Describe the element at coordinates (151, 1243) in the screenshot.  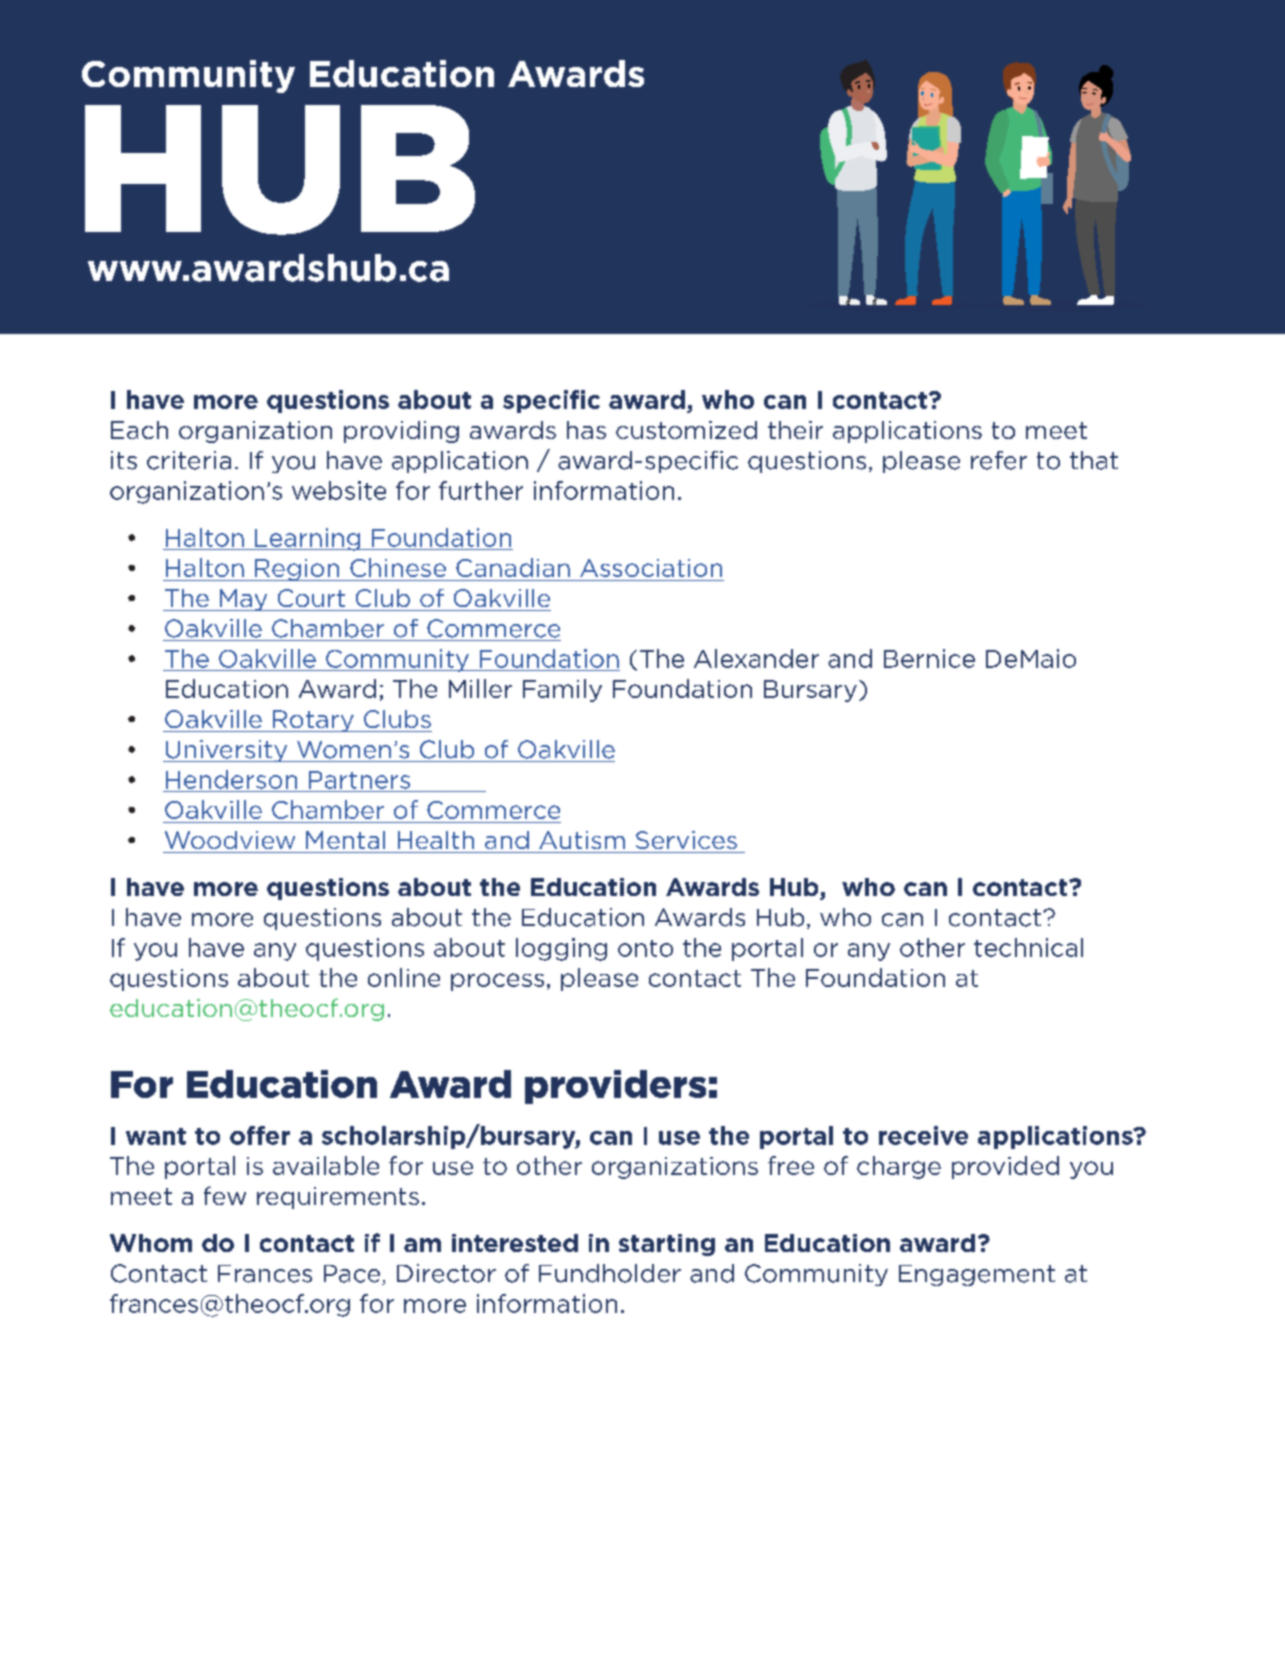
I see `Whom` at that location.
